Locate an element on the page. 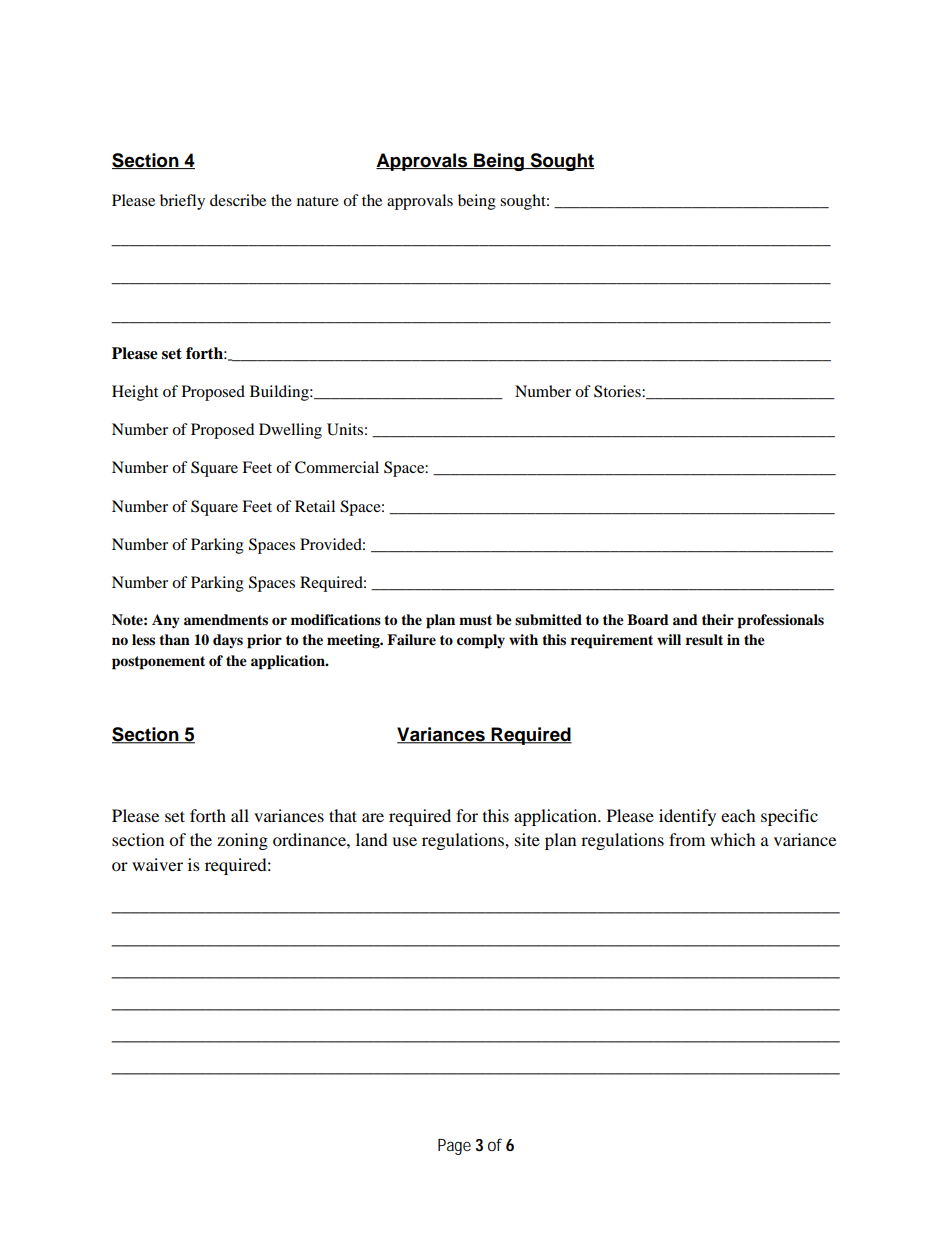 This page has height=1233, width=952. use is located at coordinates (404, 841).
